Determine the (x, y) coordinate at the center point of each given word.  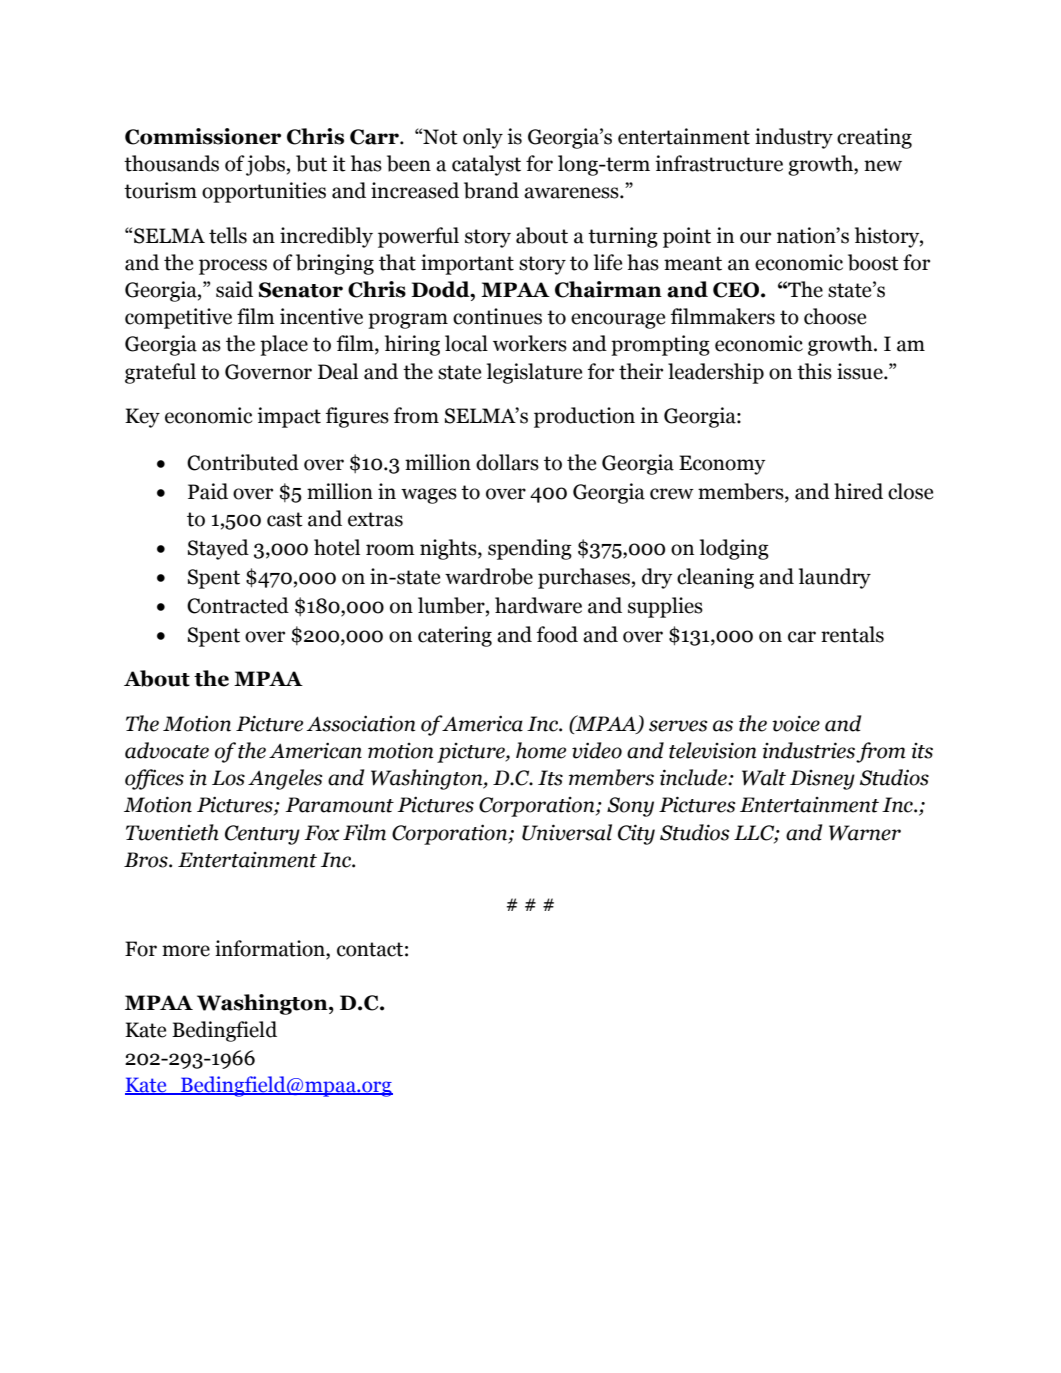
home (541, 750)
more (186, 951)
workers (530, 343)
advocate (167, 750)
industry (794, 138)
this (814, 371)
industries (809, 750)
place (284, 345)
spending (530, 549)
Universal (567, 832)
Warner (865, 833)
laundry (835, 578)
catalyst (486, 165)
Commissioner (203, 136)
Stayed (218, 549)
